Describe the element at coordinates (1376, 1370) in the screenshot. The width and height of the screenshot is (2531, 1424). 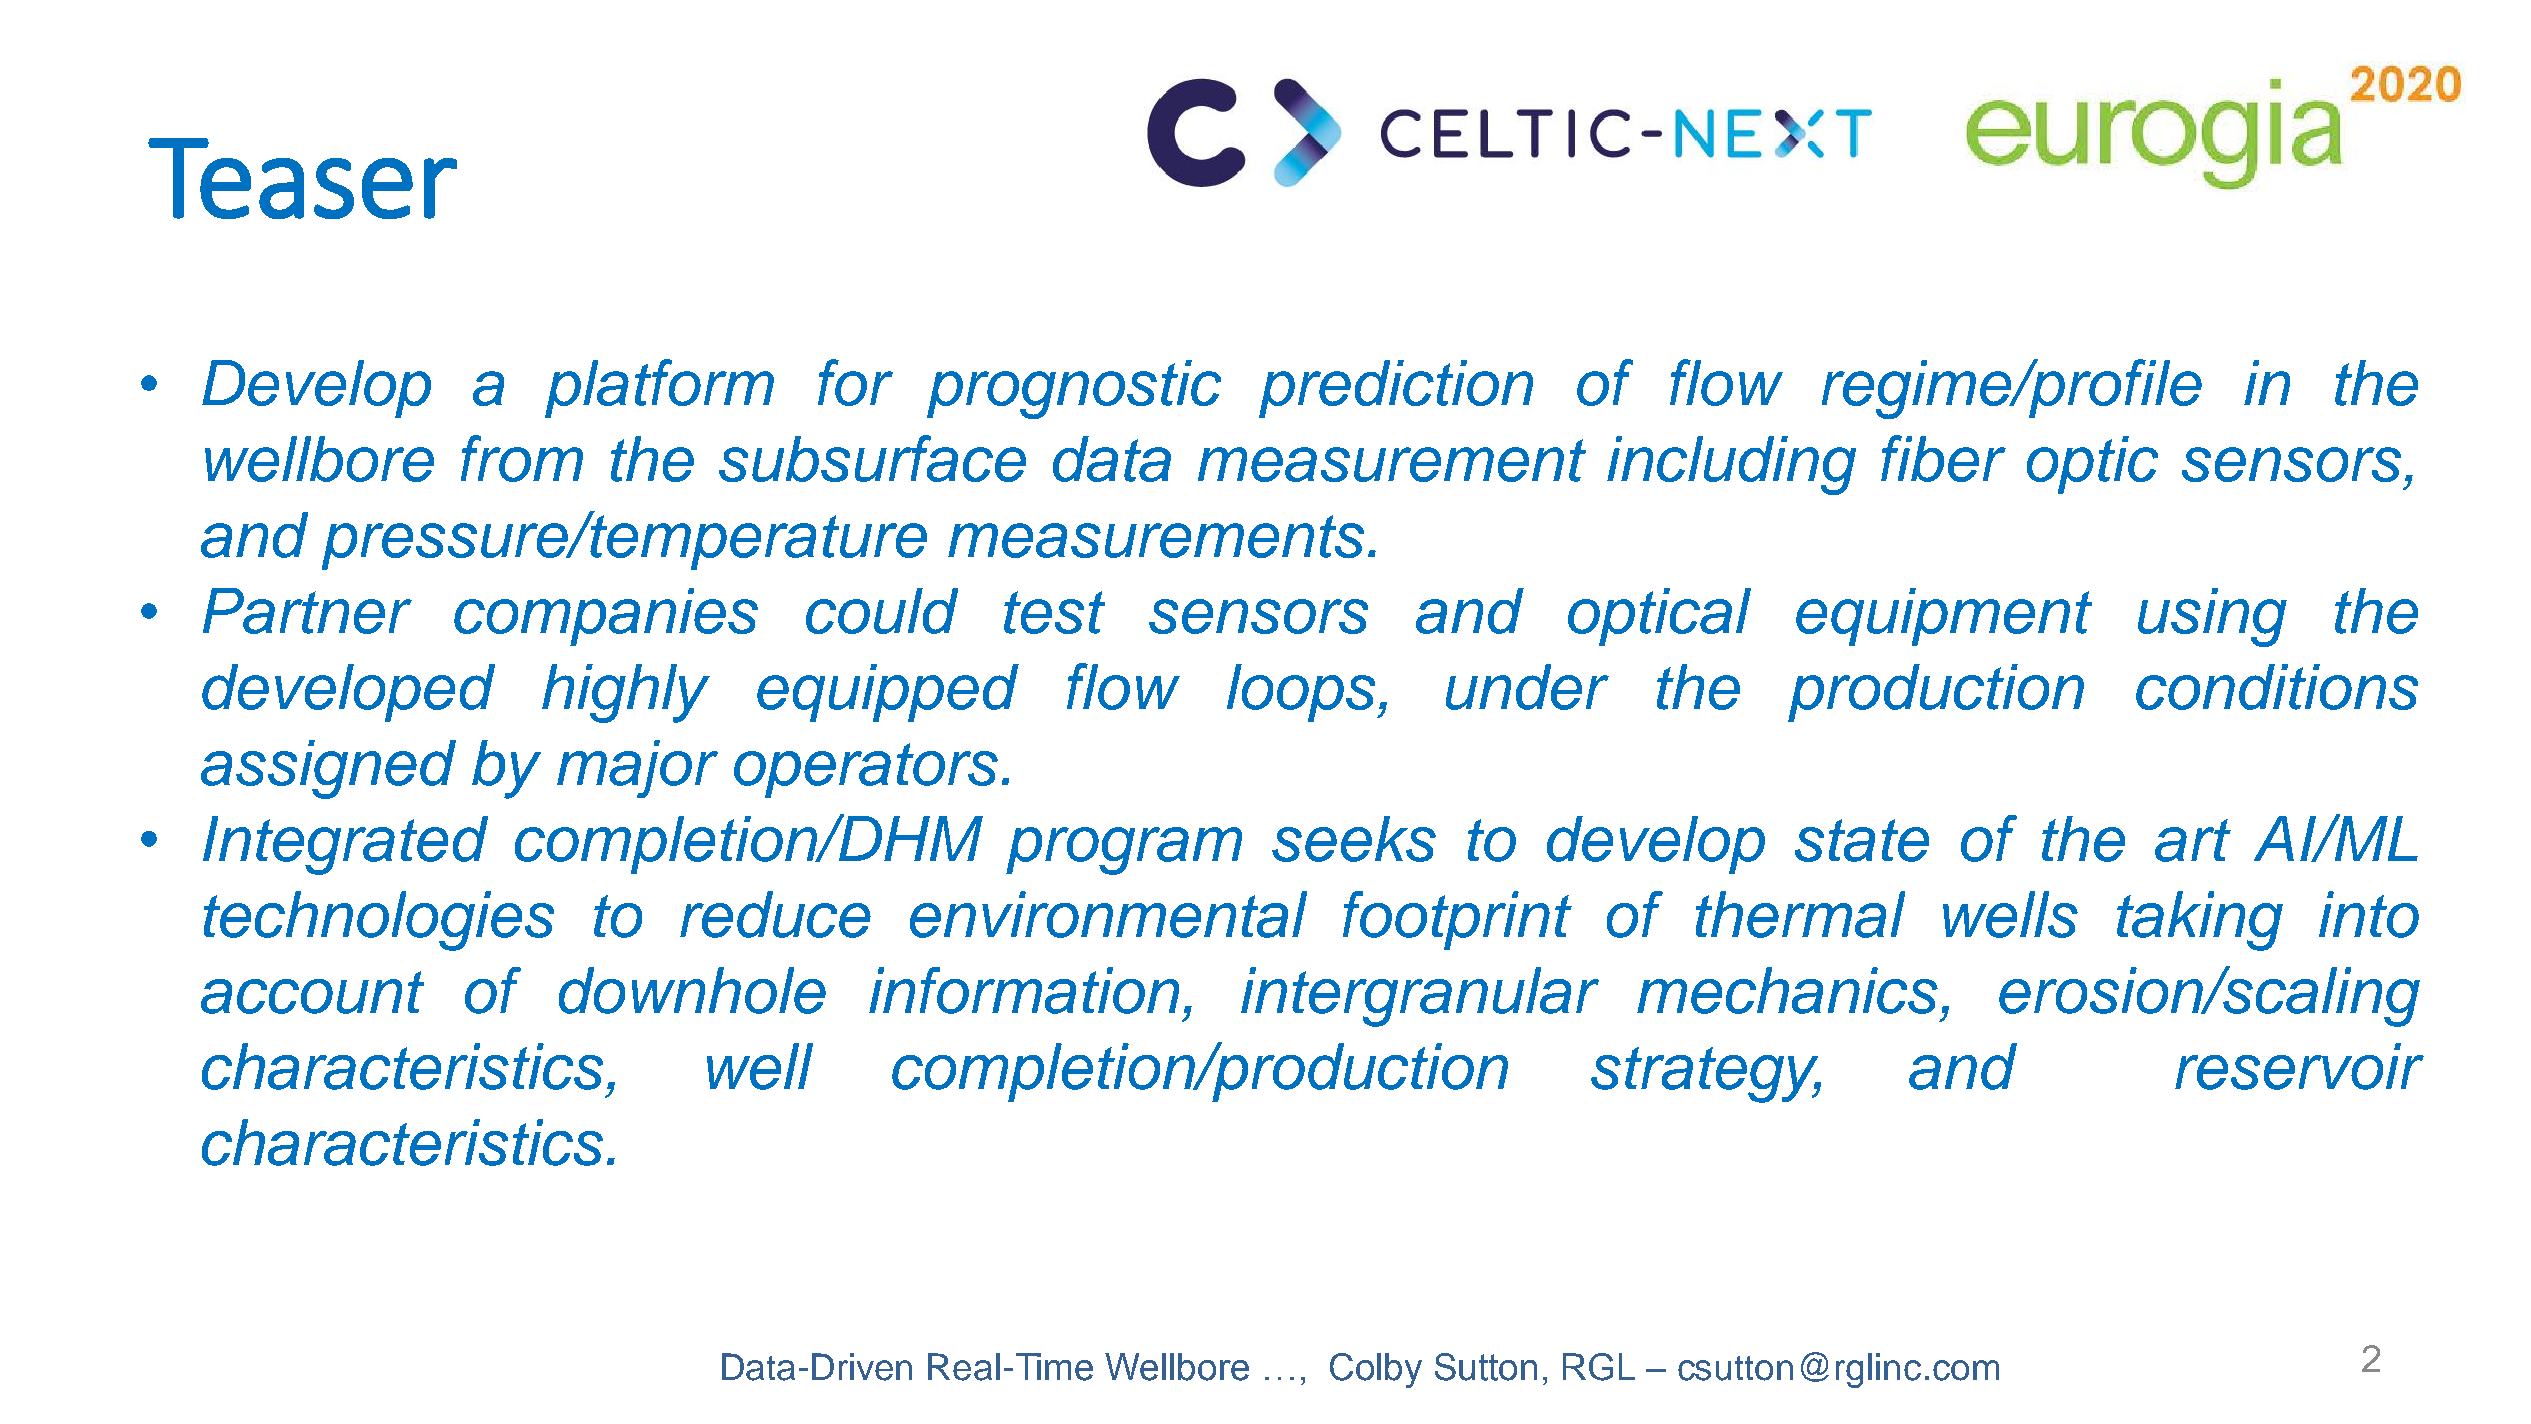
I see `Colby` at that location.
